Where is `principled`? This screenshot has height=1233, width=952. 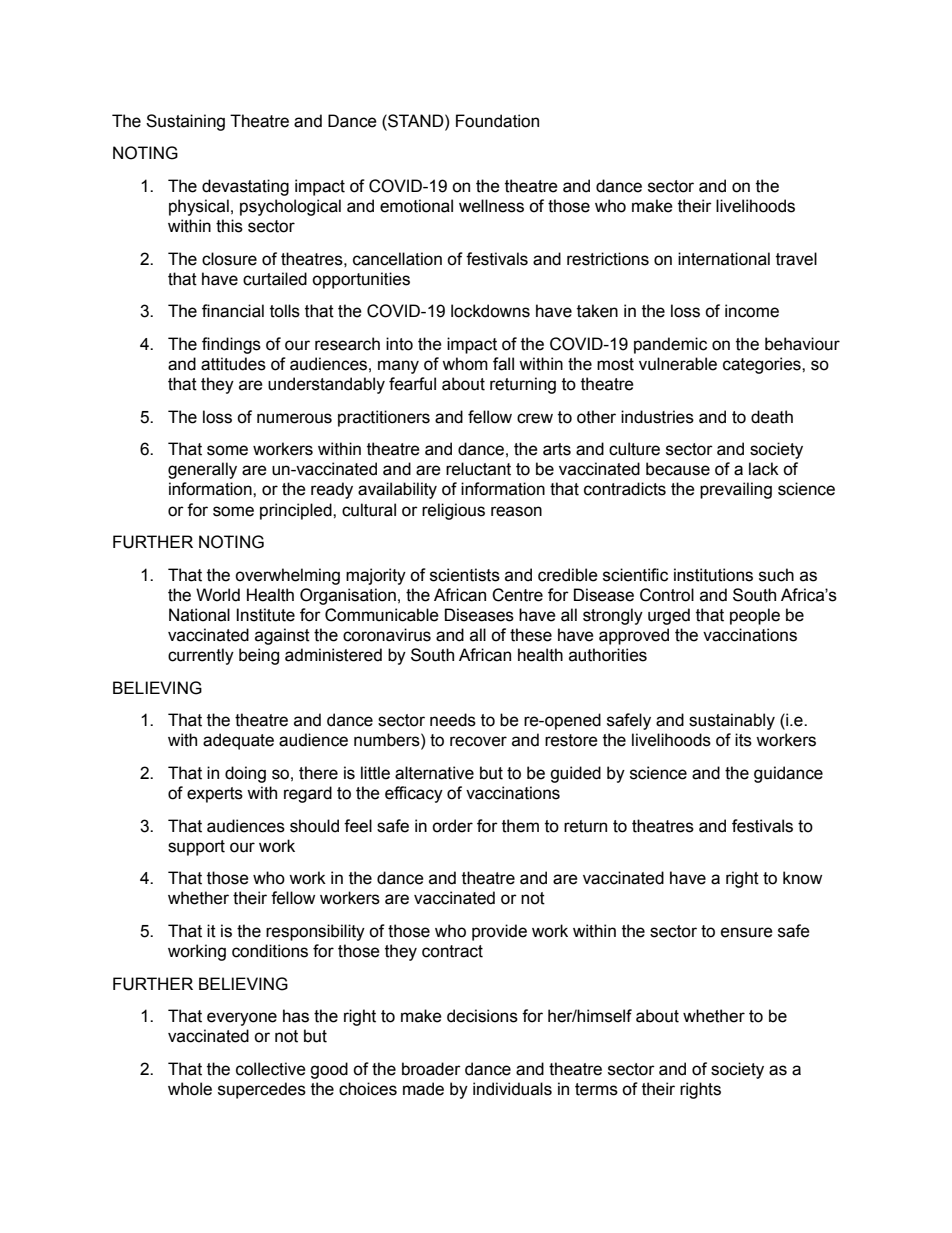 principled is located at coordinates (297, 511).
